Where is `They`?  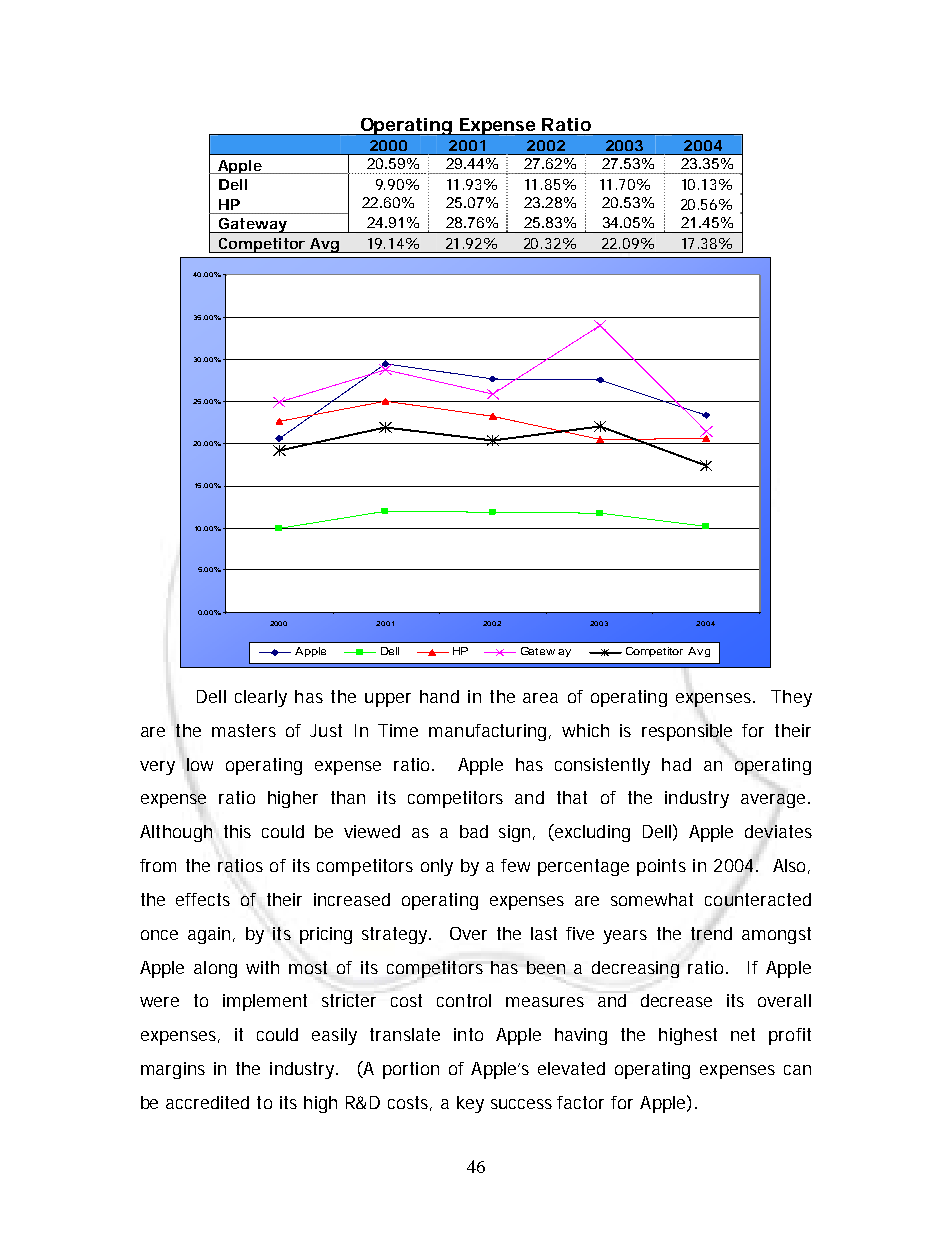 They is located at coordinates (791, 698).
